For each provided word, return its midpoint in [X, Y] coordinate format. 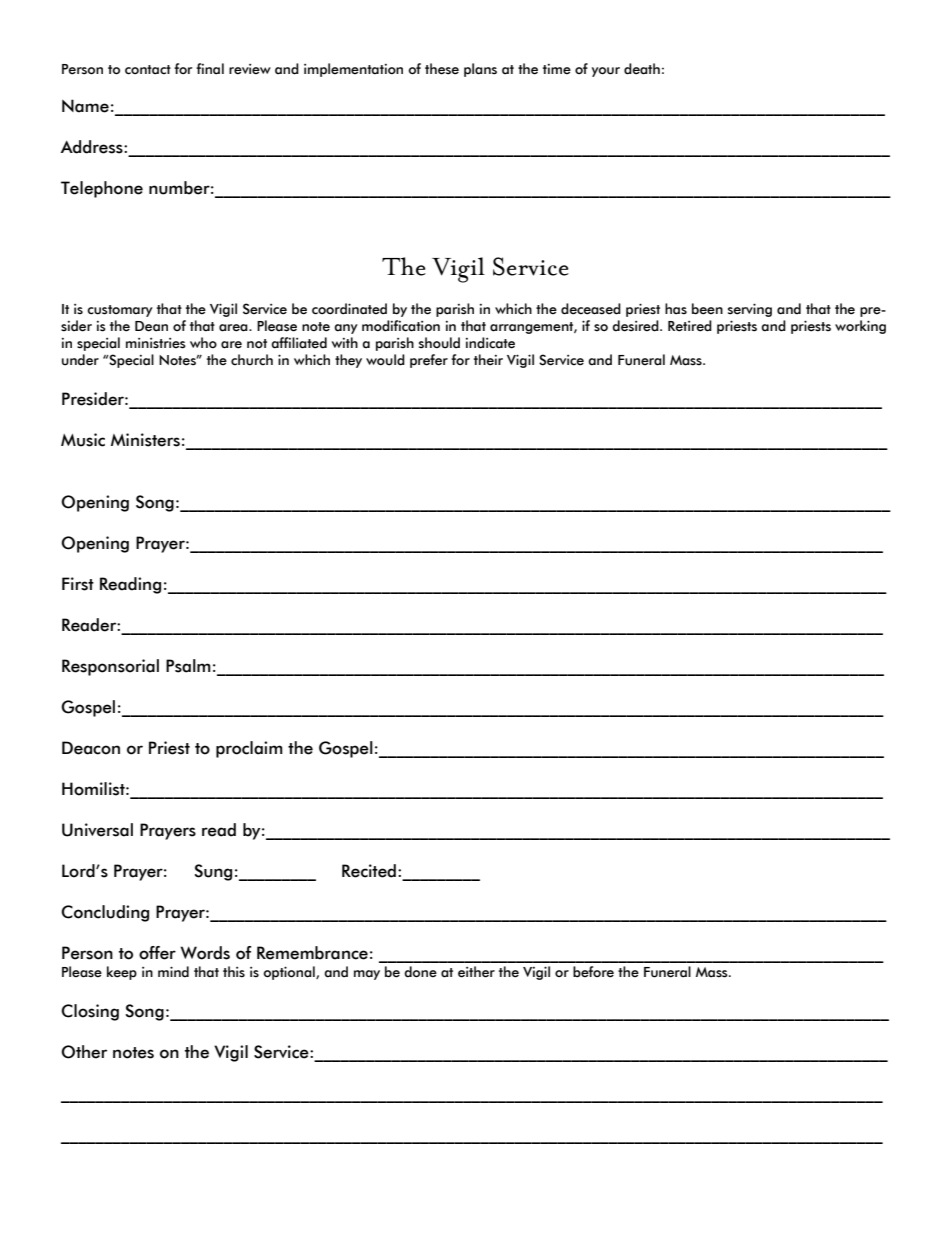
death [642, 69]
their [488, 360]
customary [120, 311]
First [78, 584]
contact [148, 70]
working [860, 327]
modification [401, 326]
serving [750, 310]
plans [480, 70]
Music [83, 440]
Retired [690, 326]
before [593, 972]
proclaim [249, 749]
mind [173, 972]
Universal [97, 830]
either [476, 972]
